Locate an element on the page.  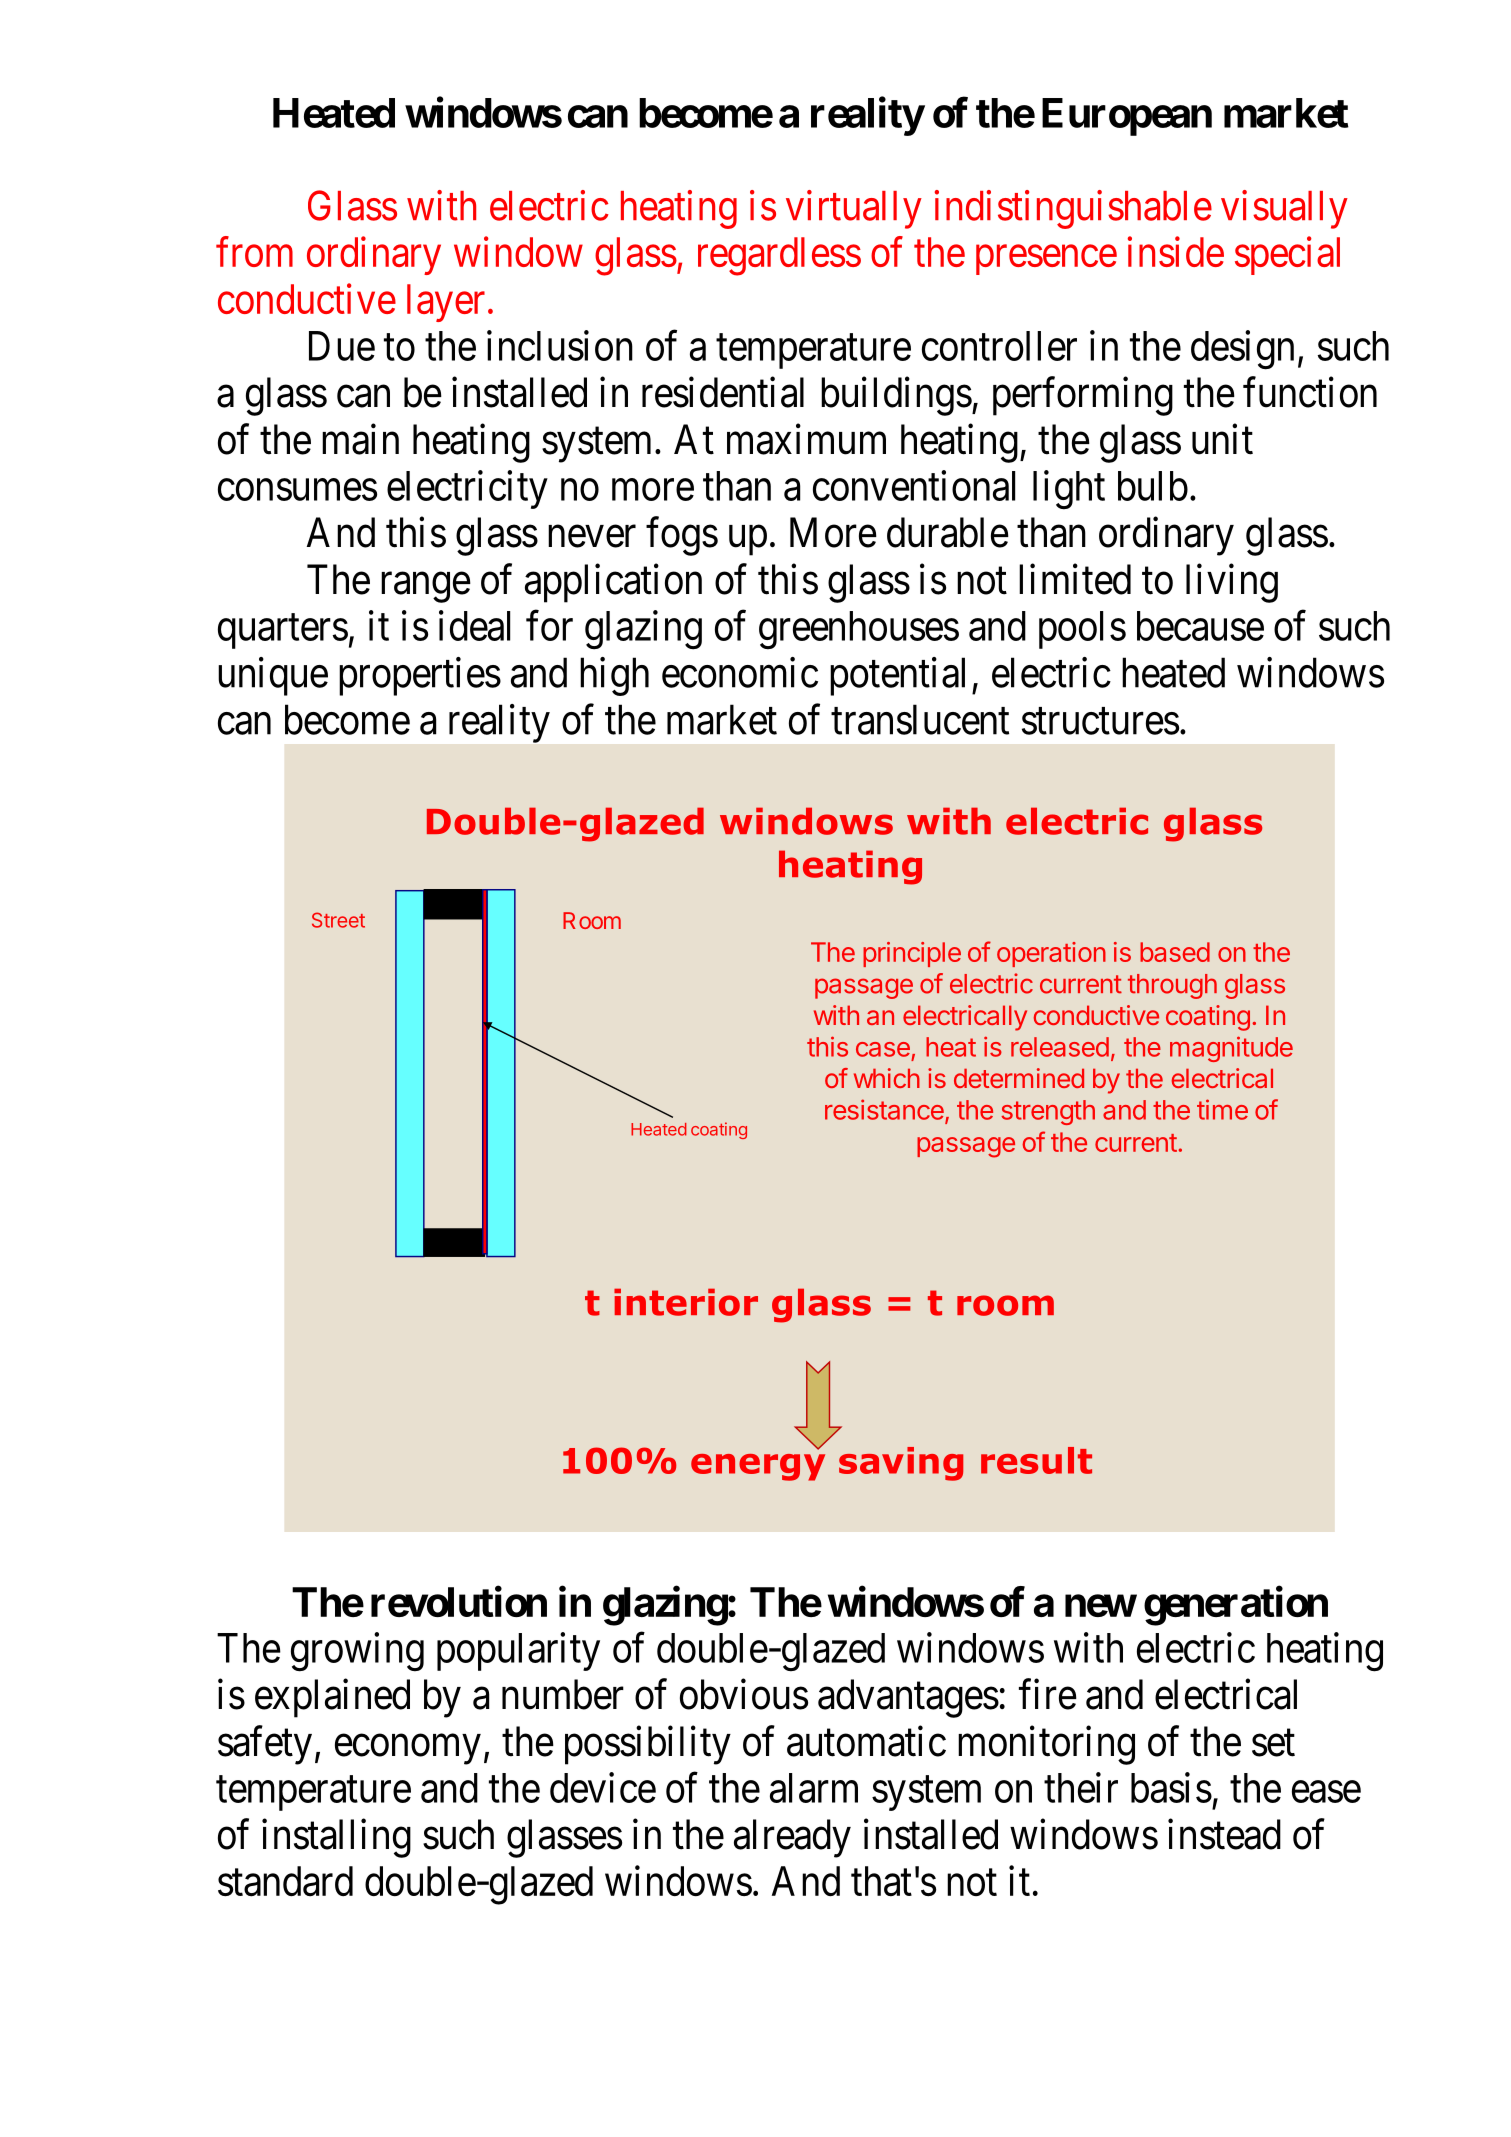
living is located at coordinates (1232, 583).
